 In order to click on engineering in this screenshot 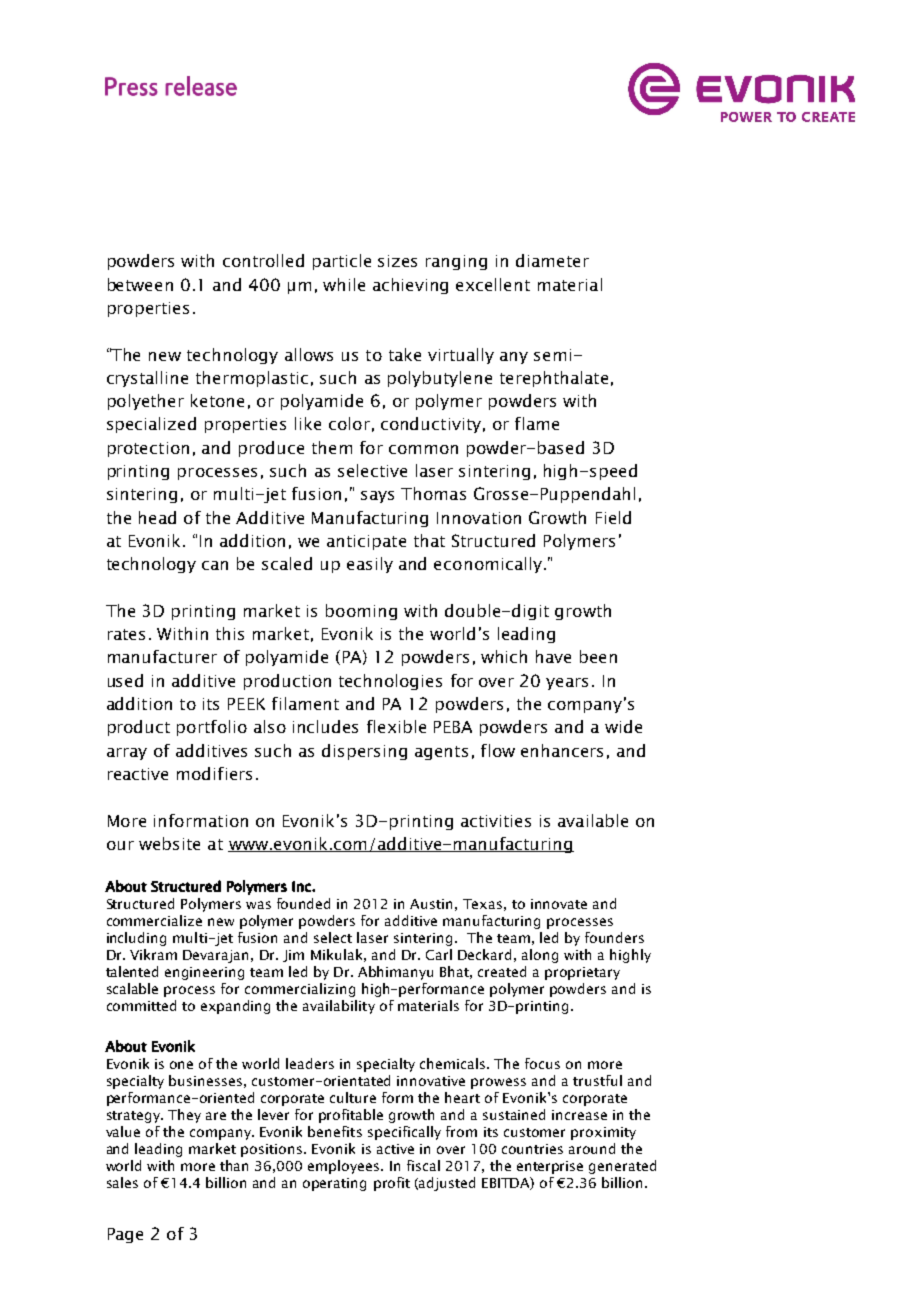, I will do `click(204, 973)`.
